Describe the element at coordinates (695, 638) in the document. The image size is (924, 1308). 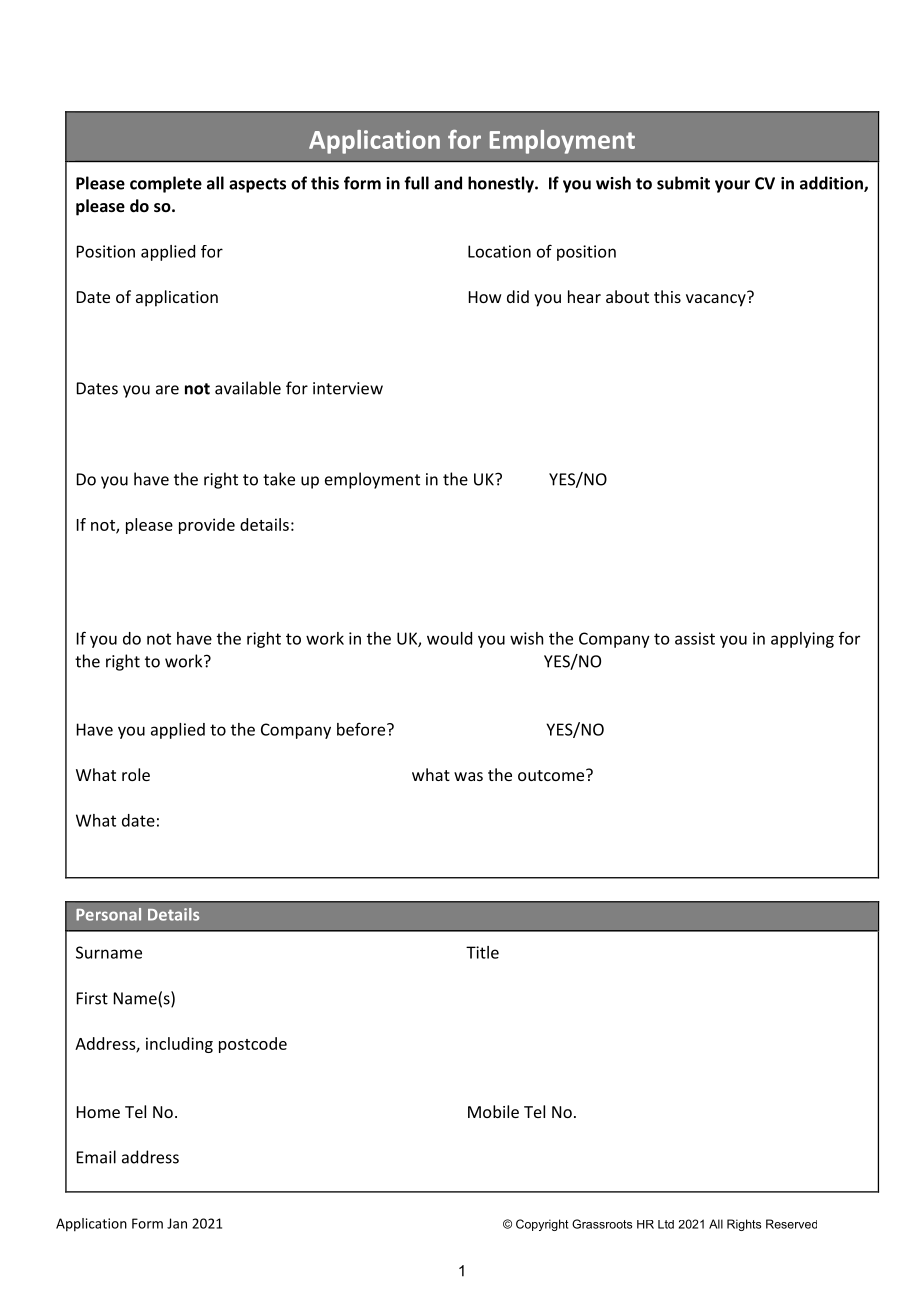
I see `assist` at that location.
